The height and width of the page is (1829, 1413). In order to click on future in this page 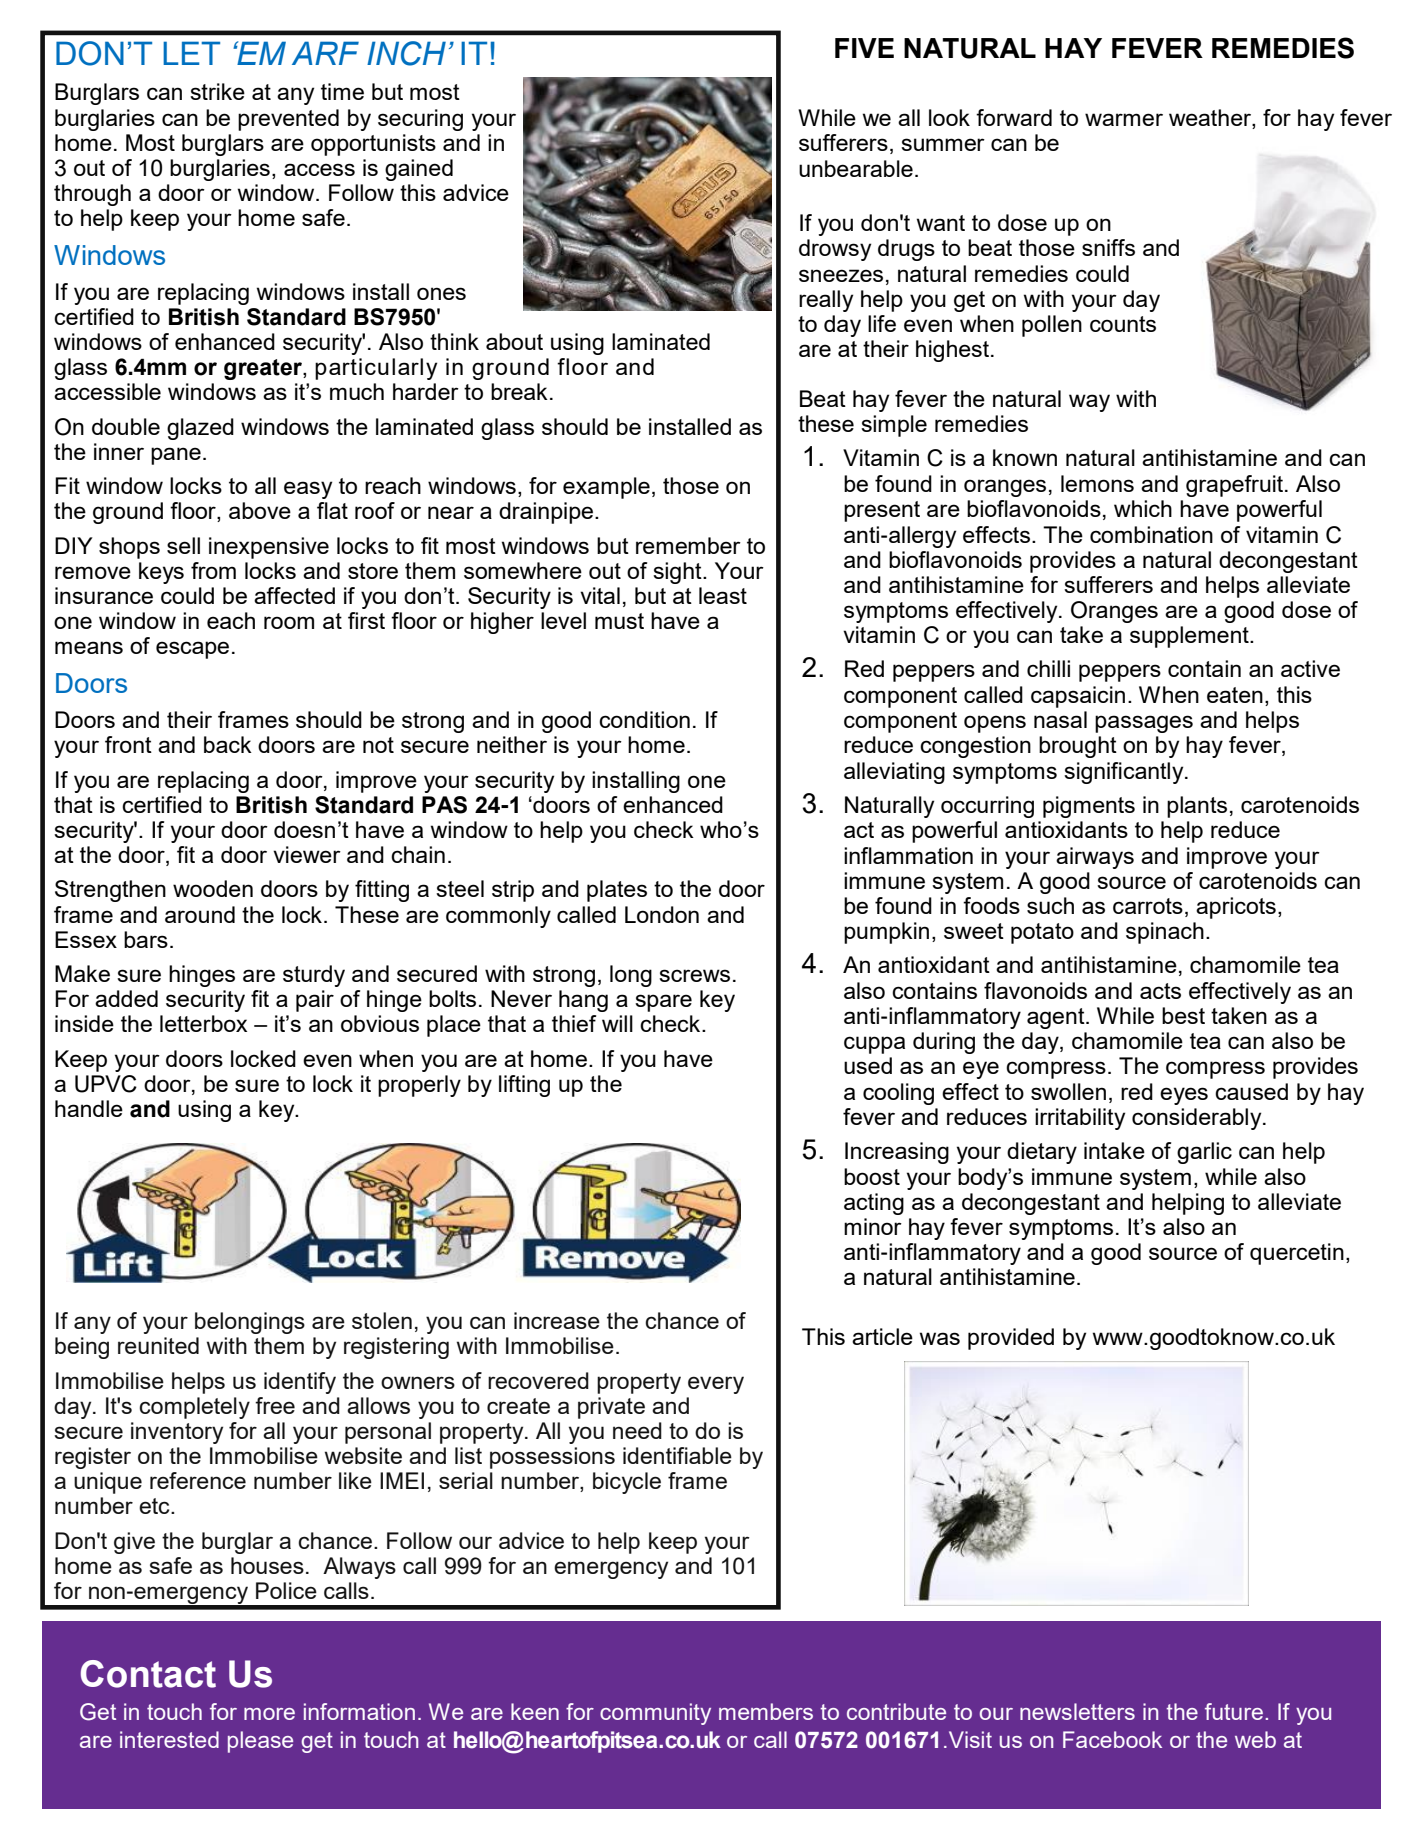, I will do `click(1234, 1711)`.
